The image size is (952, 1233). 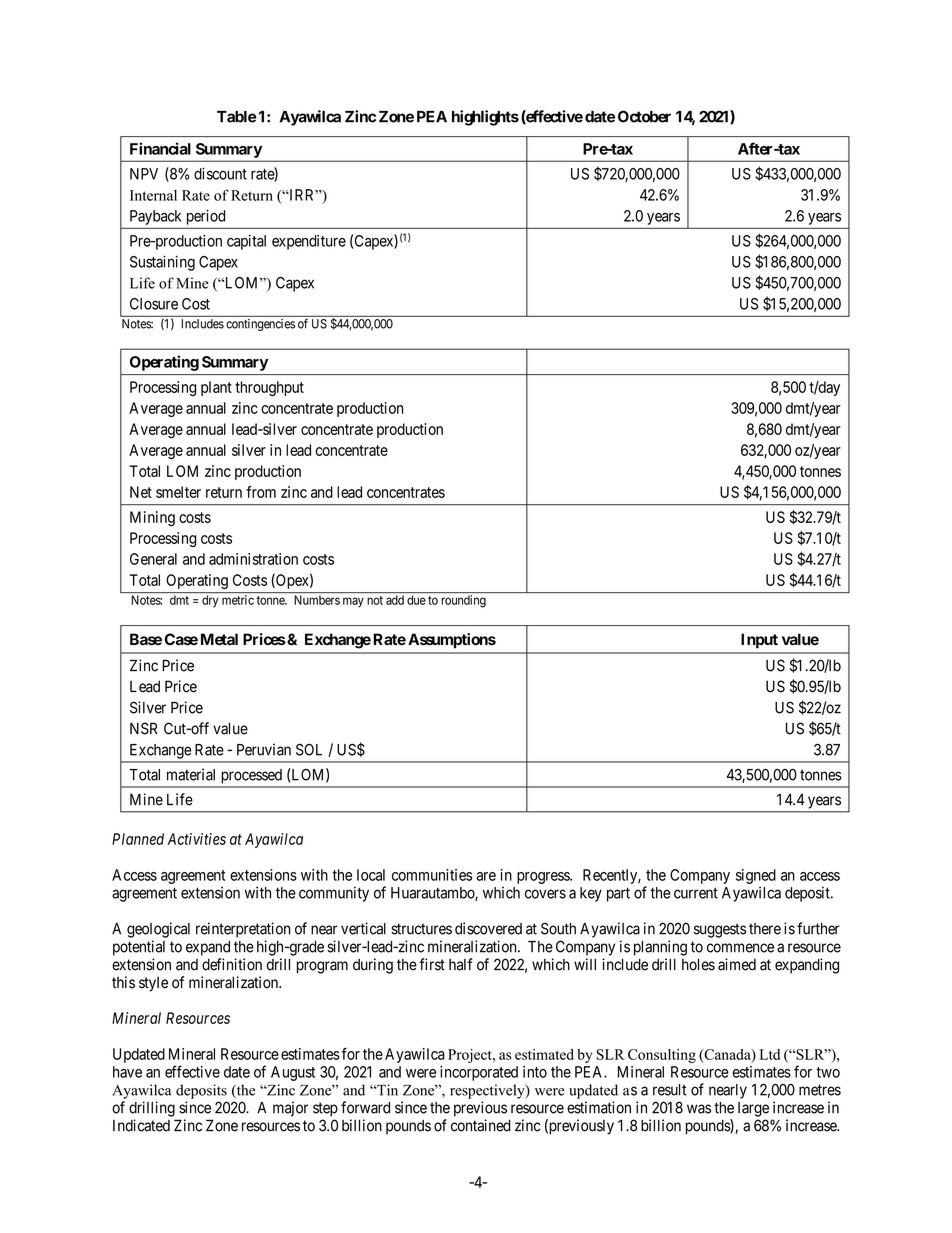 What do you see at coordinates (141, 1125) in the image?
I see `Indicated` at bounding box center [141, 1125].
